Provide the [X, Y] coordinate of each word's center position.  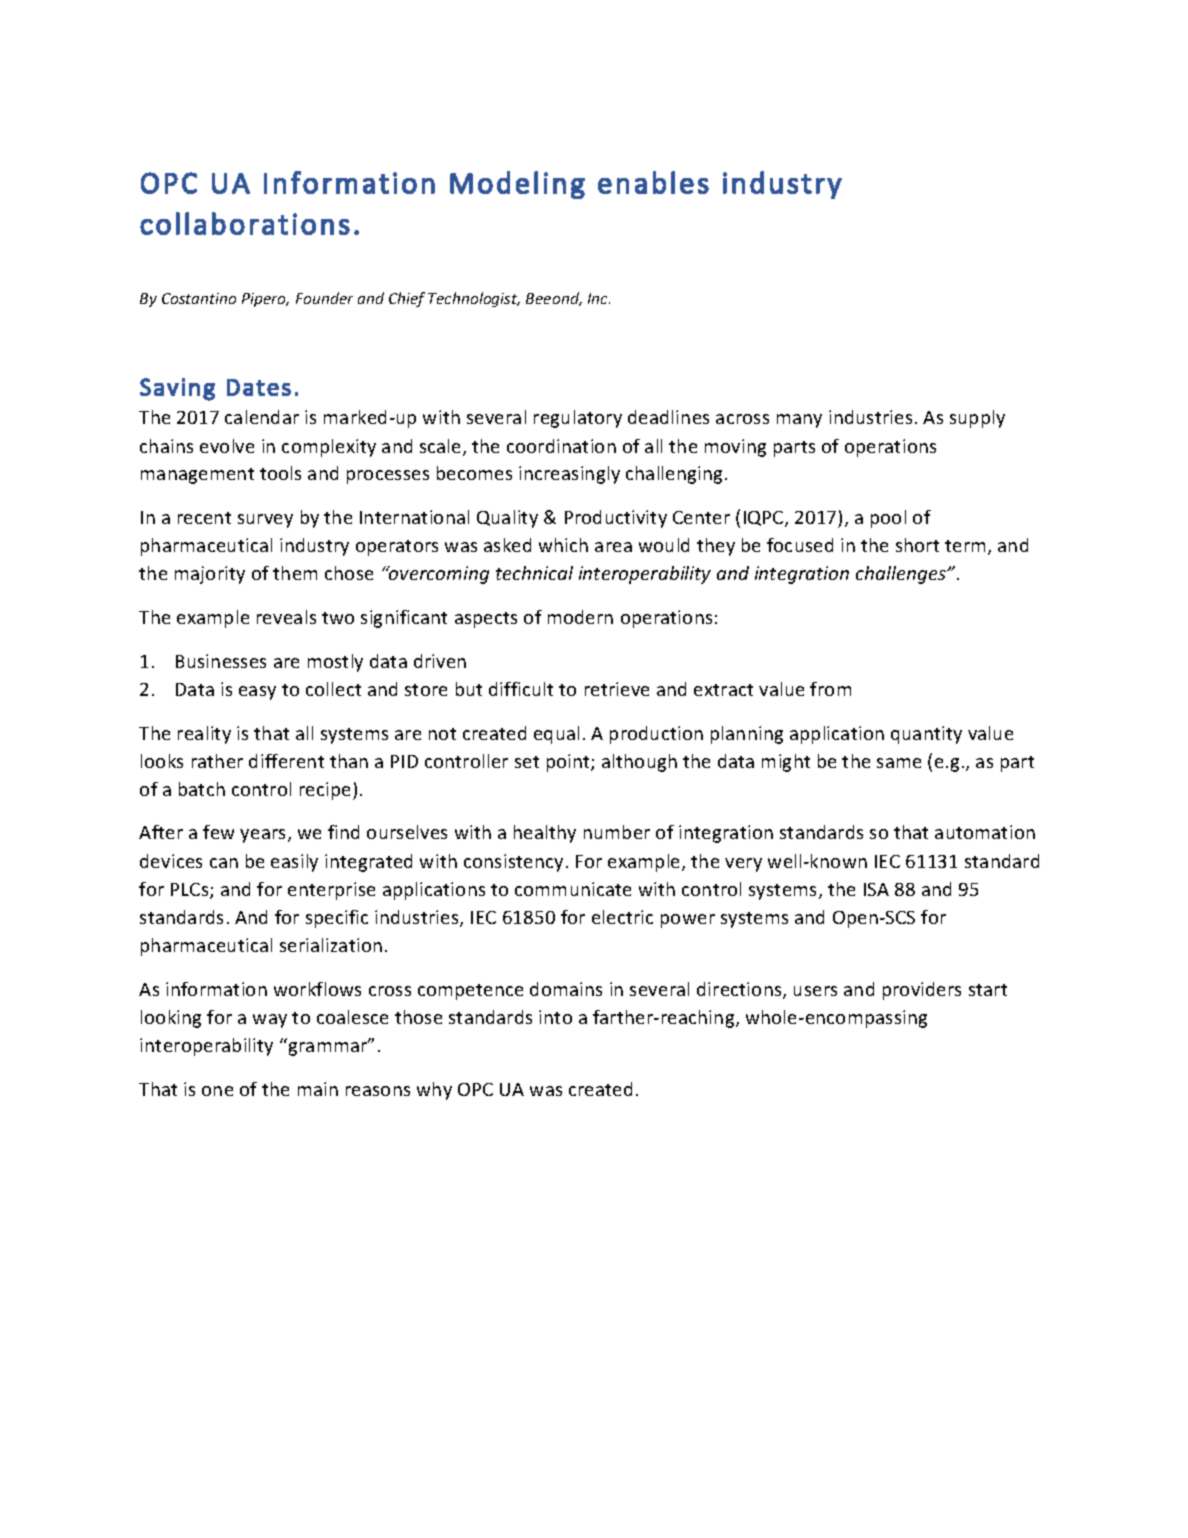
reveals [286, 617]
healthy [545, 834]
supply [977, 419]
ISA [876, 889]
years [264, 836]
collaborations [245, 223]
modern [580, 617]
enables [653, 182]
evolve [227, 446]
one [217, 1091]
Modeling [517, 185]
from [830, 689]
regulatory [578, 419]
